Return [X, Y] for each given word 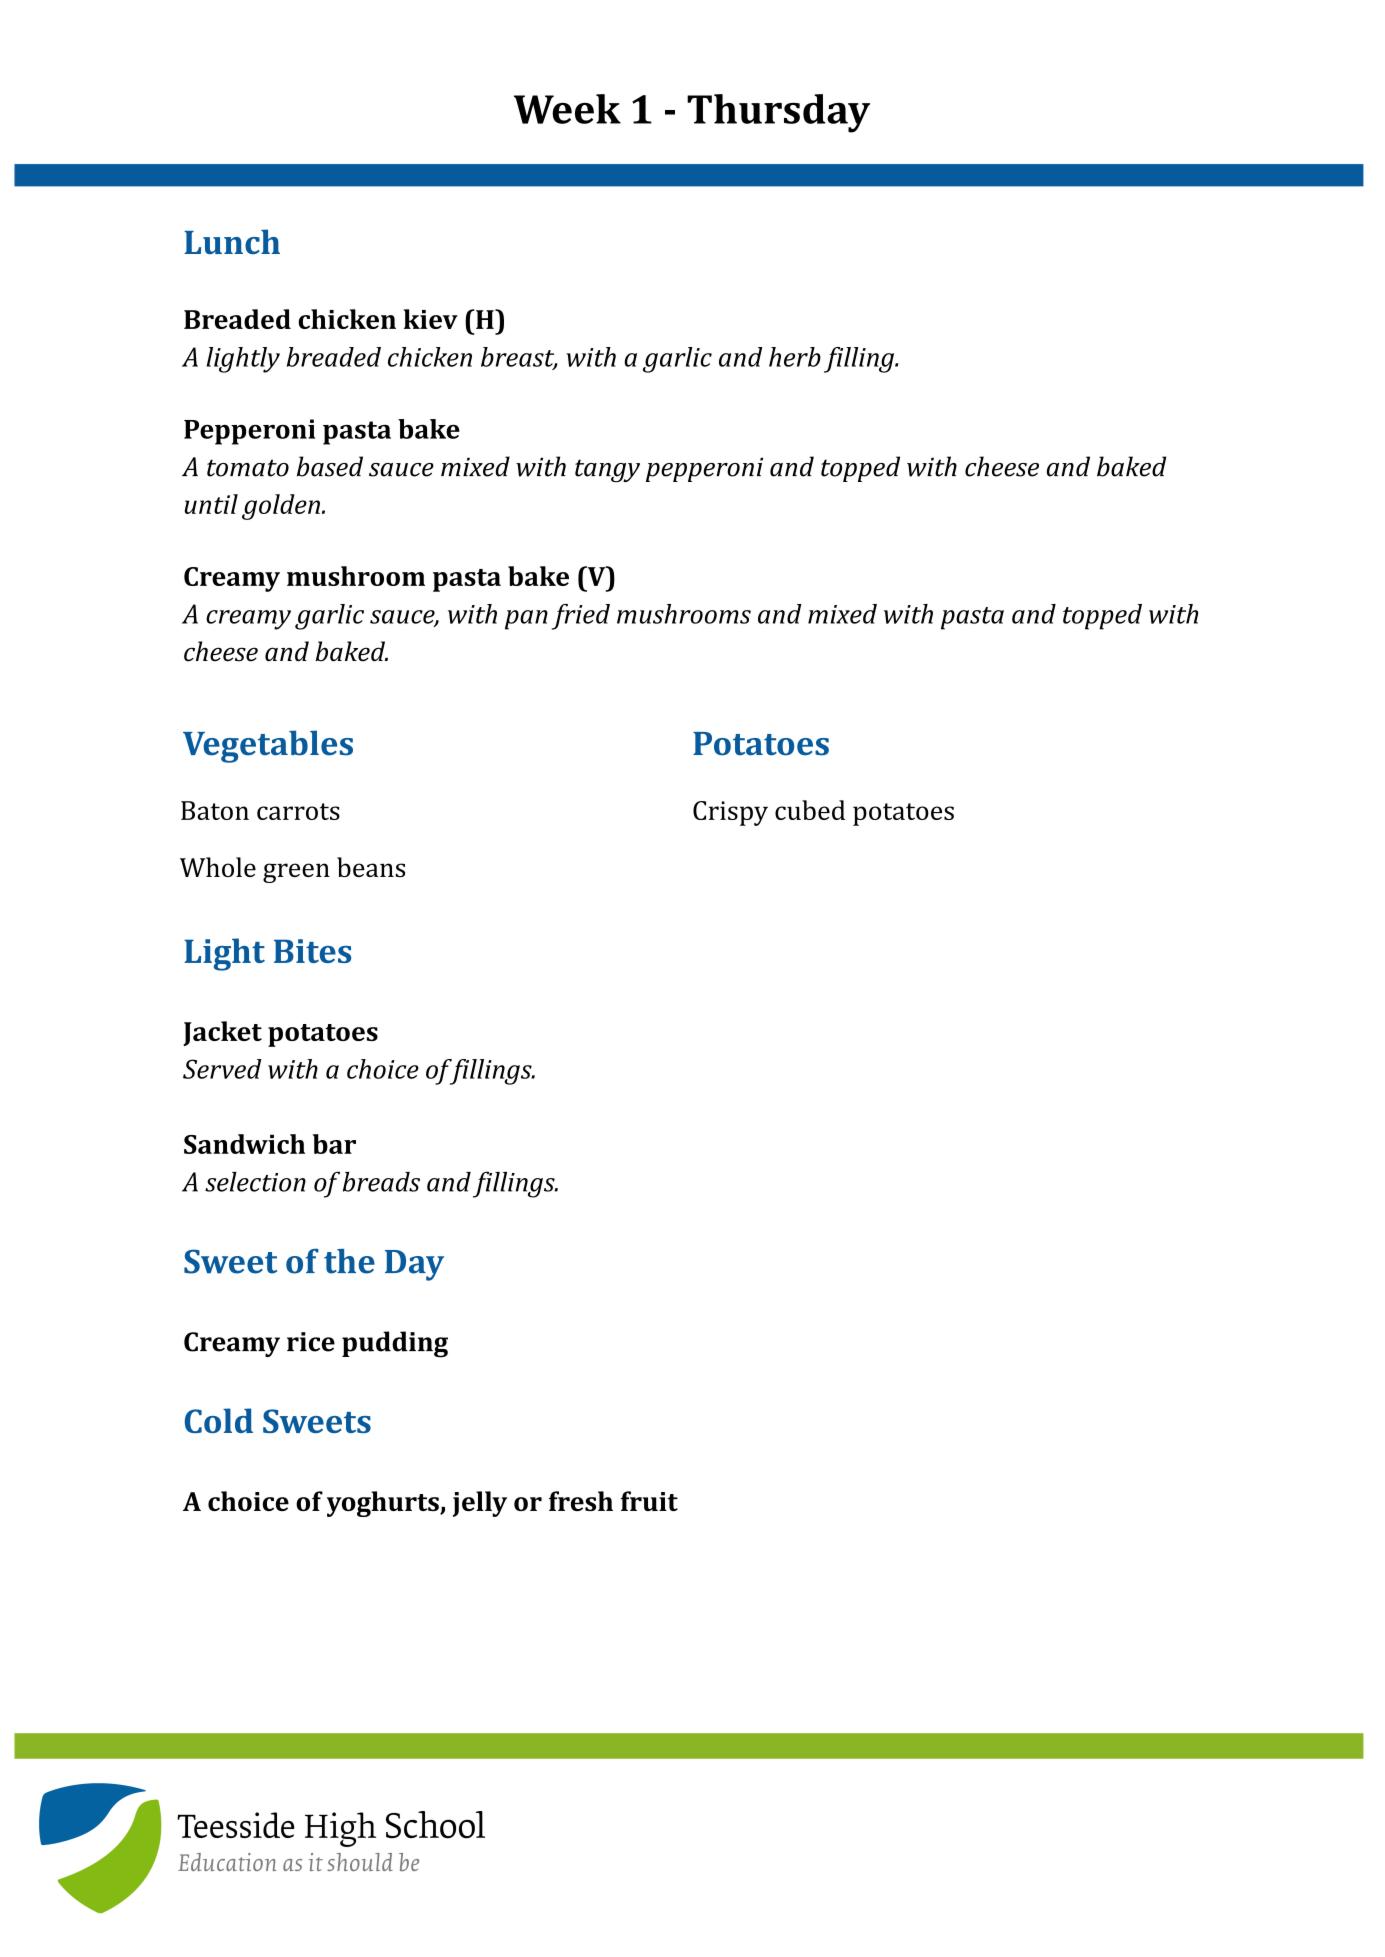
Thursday [778, 113]
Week [567, 109]
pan [526, 620]
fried [581, 617]
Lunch [232, 241]
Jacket [222, 1033]
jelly [480, 1504]
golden [281, 507]
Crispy [730, 813]
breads [381, 1182]
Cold [219, 1420]
